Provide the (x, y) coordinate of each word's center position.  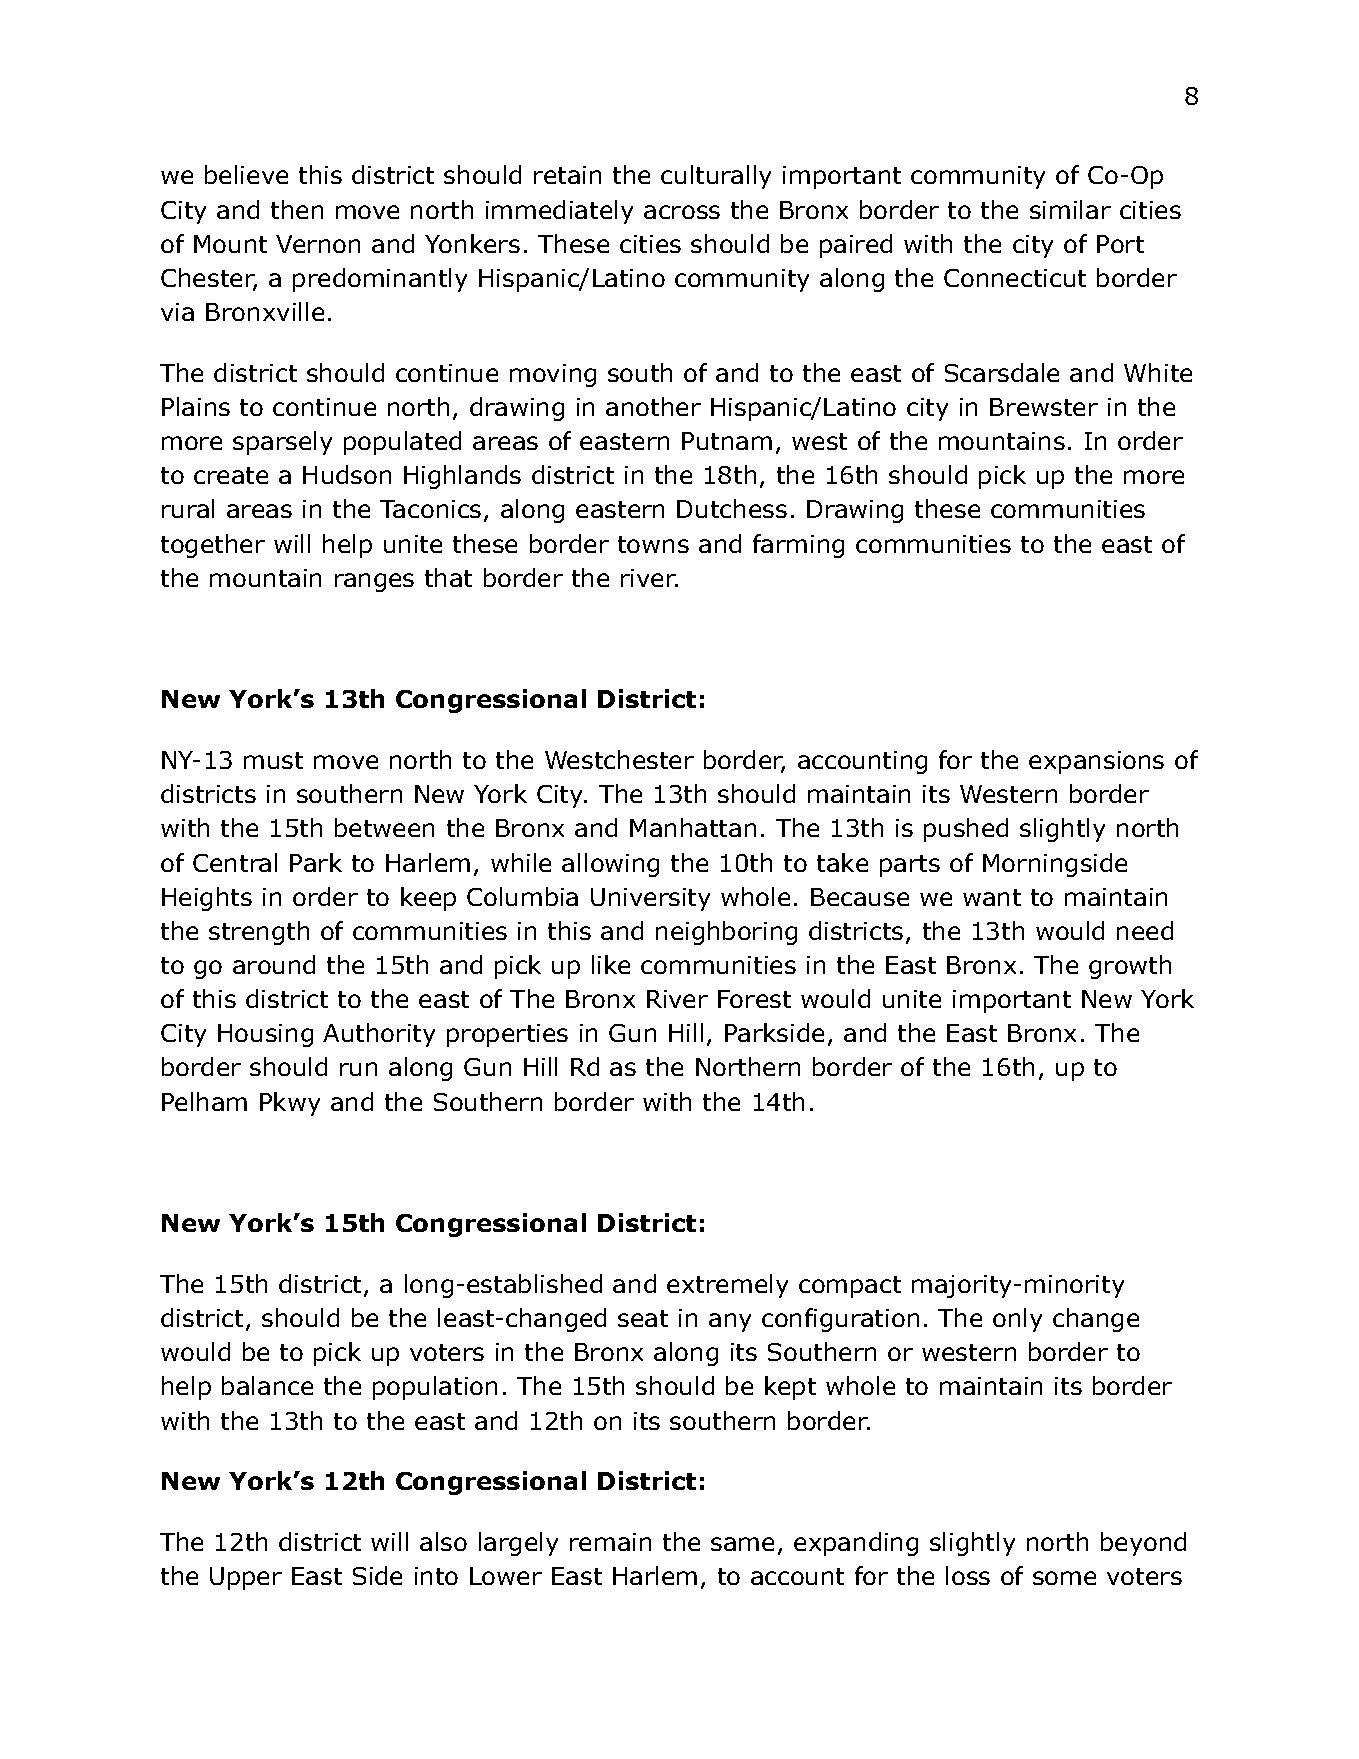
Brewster (1044, 407)
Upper (246, 1578)
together (213, 546)
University (650, 899)
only (1017, 1320)
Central (235, 862)
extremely (727, 1286)
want (992, 897)
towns (653, 544)
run (358, 1069)
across (682, 212)
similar (1070, 209)
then (297, 209)
